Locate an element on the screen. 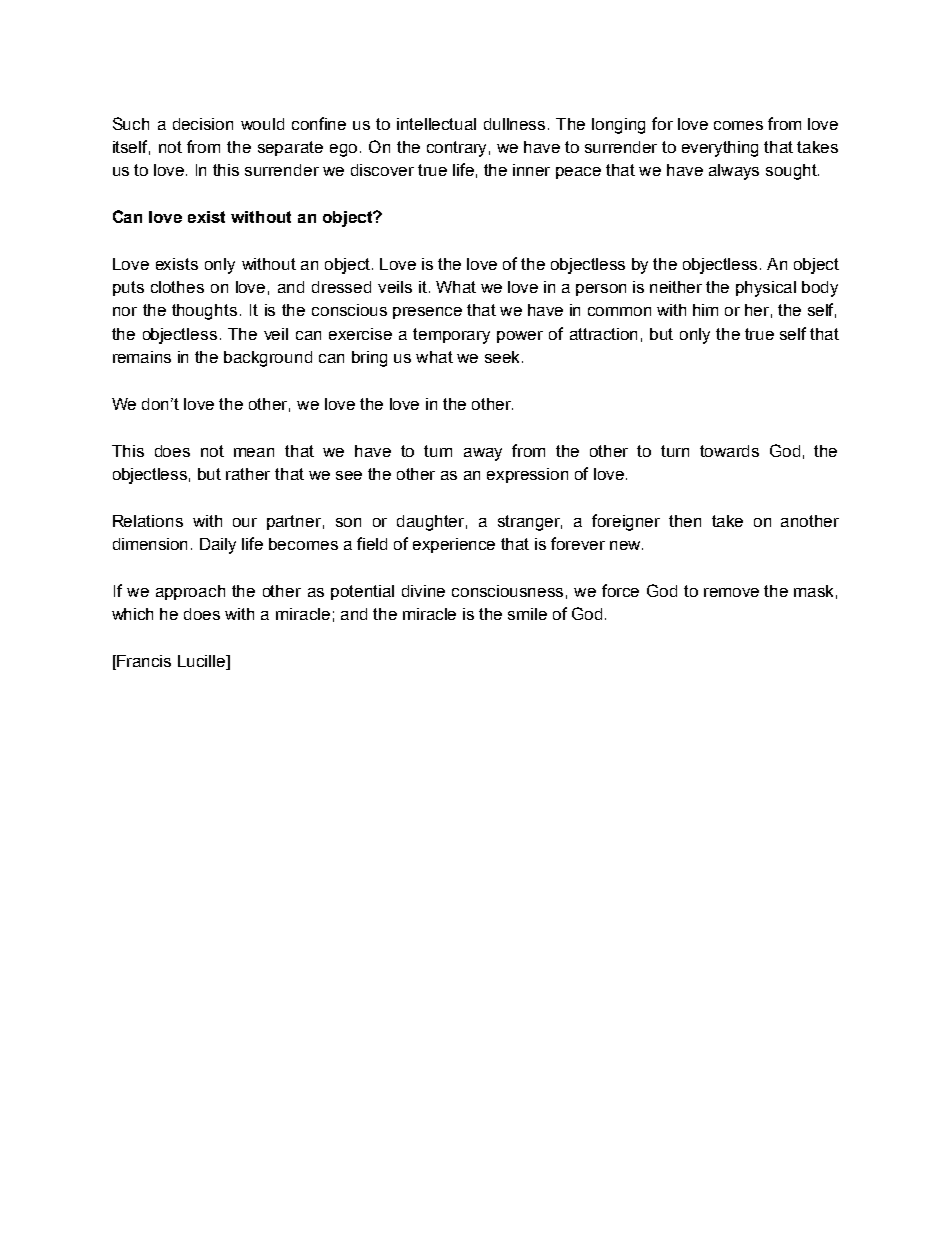  everything is located at coordinates (720, 149).
